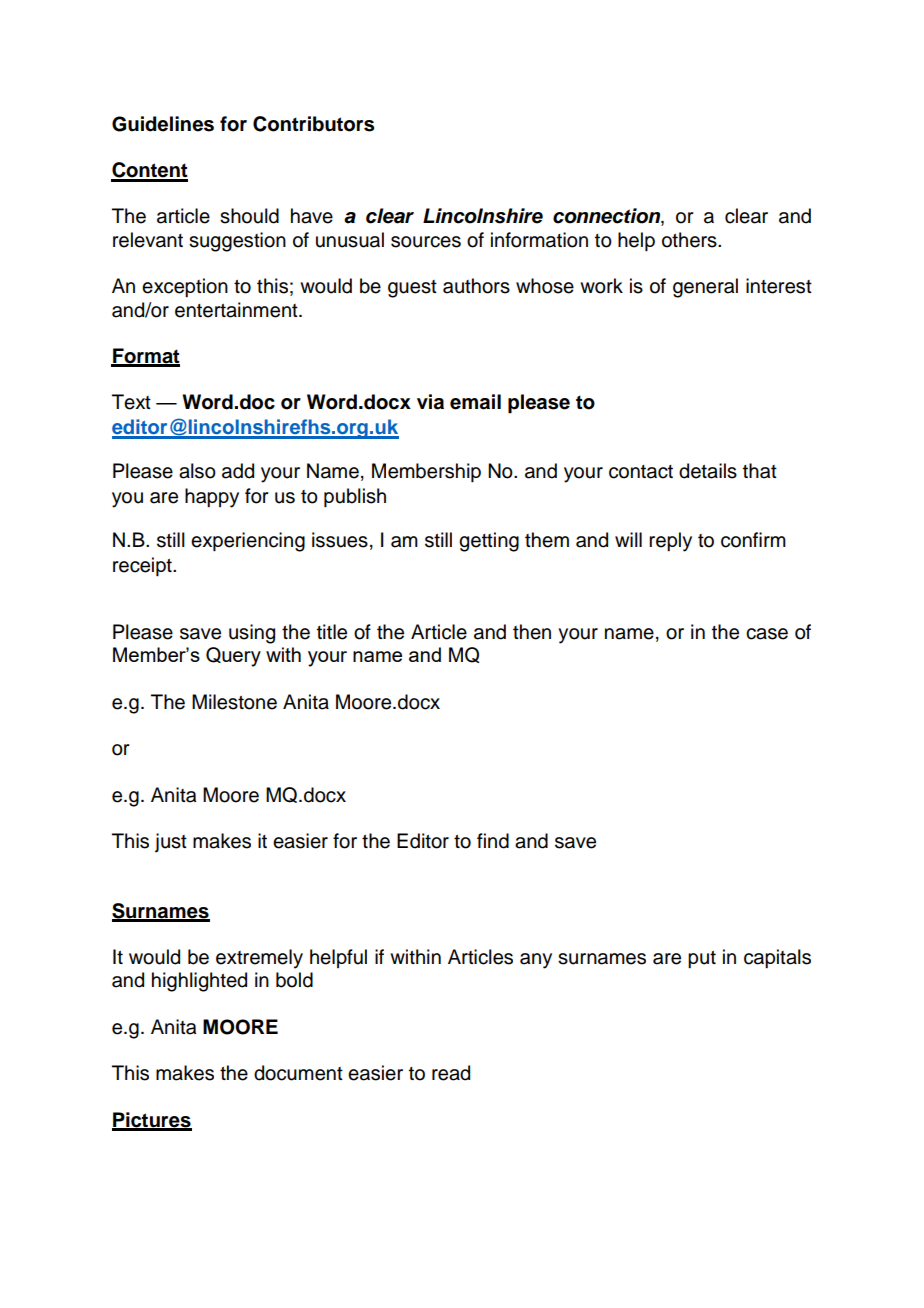 The width and height of the screenshot is (924, 1308). I want to click on Guidelines, so click(163, 124).
